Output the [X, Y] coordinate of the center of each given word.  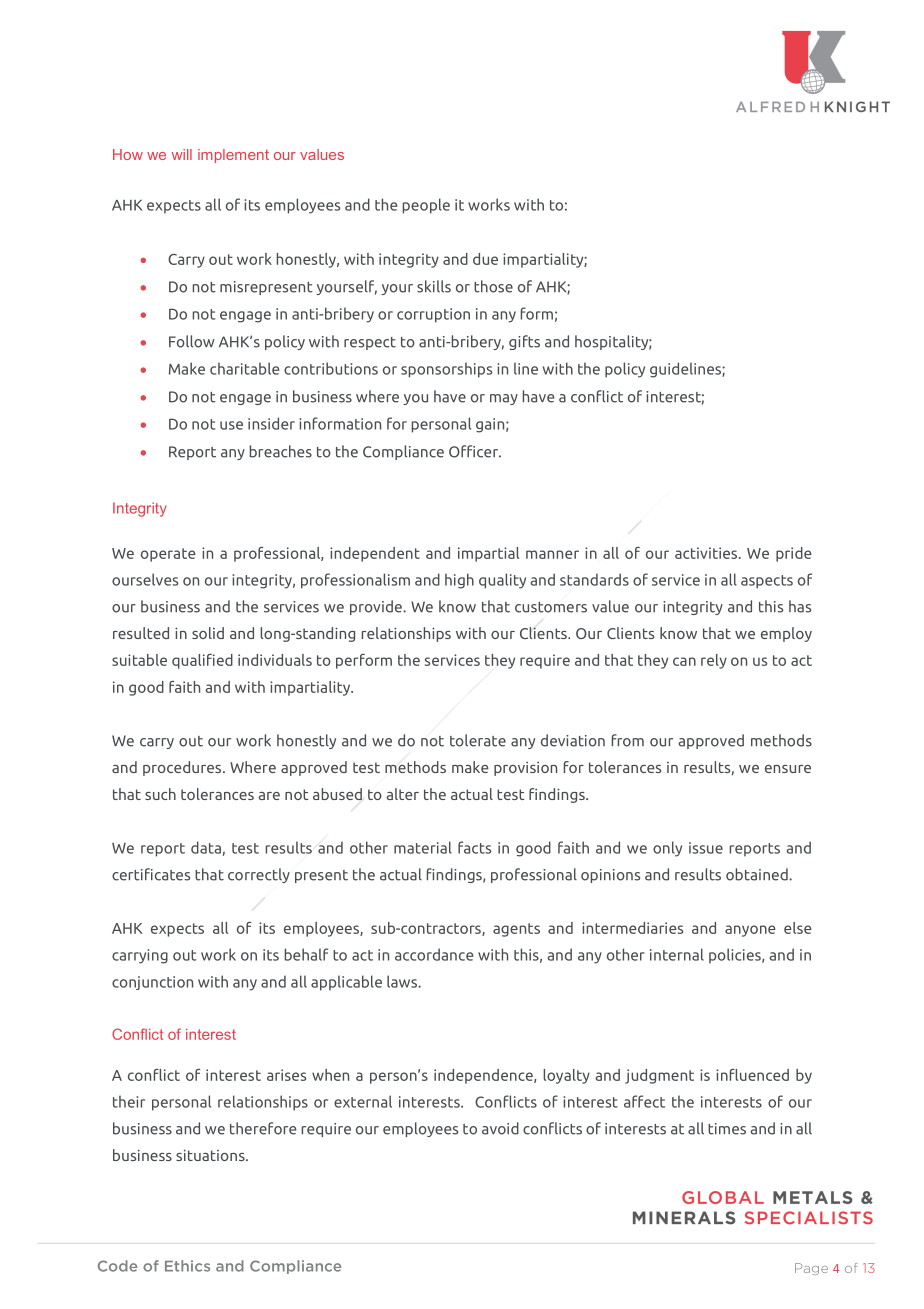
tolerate [478, 740]
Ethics [187, 1266]
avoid [500, 1128]
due [485, 259]
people [426, 206]
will [182, 154]
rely [714, 661]
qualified [202, 661]
